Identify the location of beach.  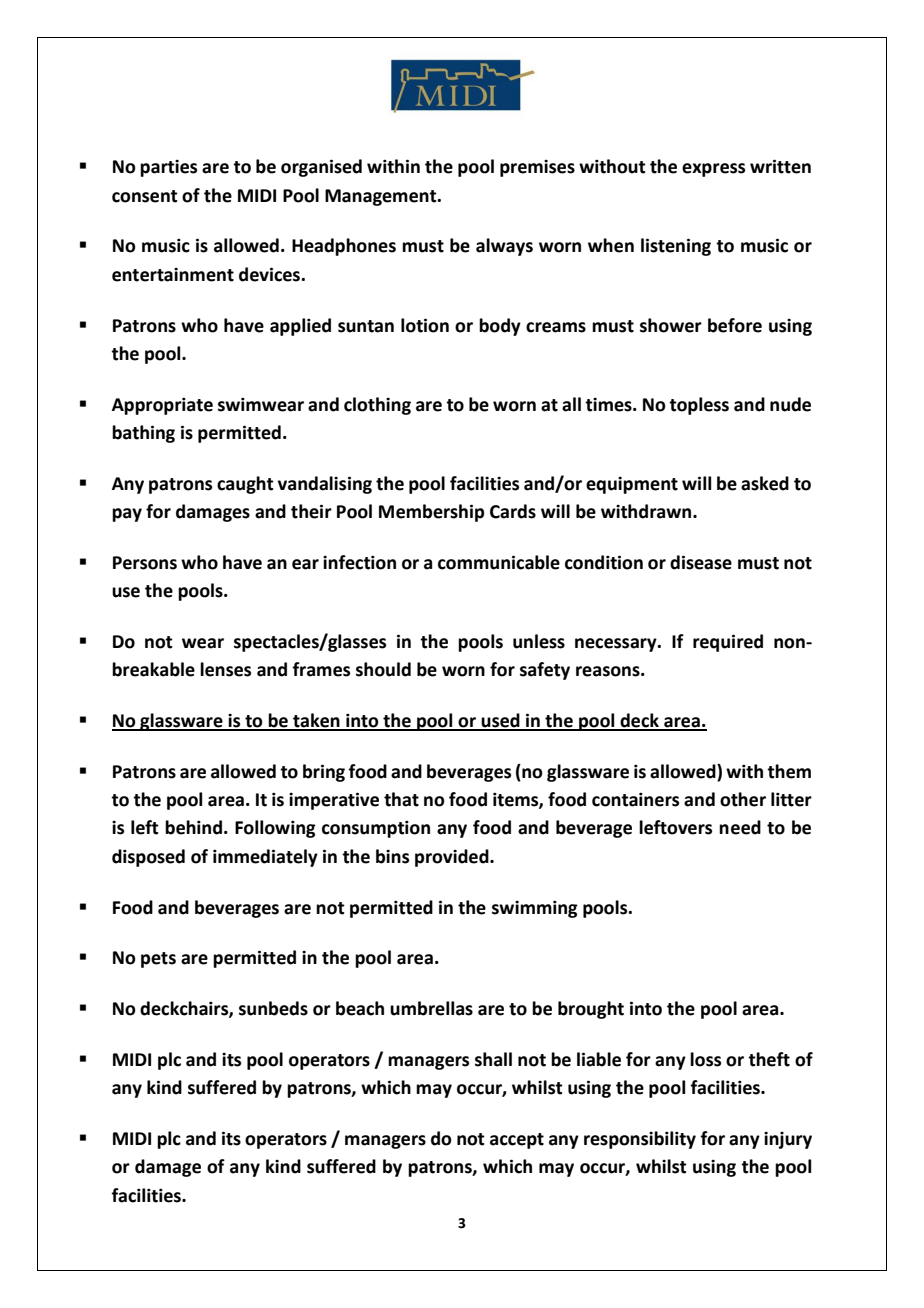
(360, 1008).
